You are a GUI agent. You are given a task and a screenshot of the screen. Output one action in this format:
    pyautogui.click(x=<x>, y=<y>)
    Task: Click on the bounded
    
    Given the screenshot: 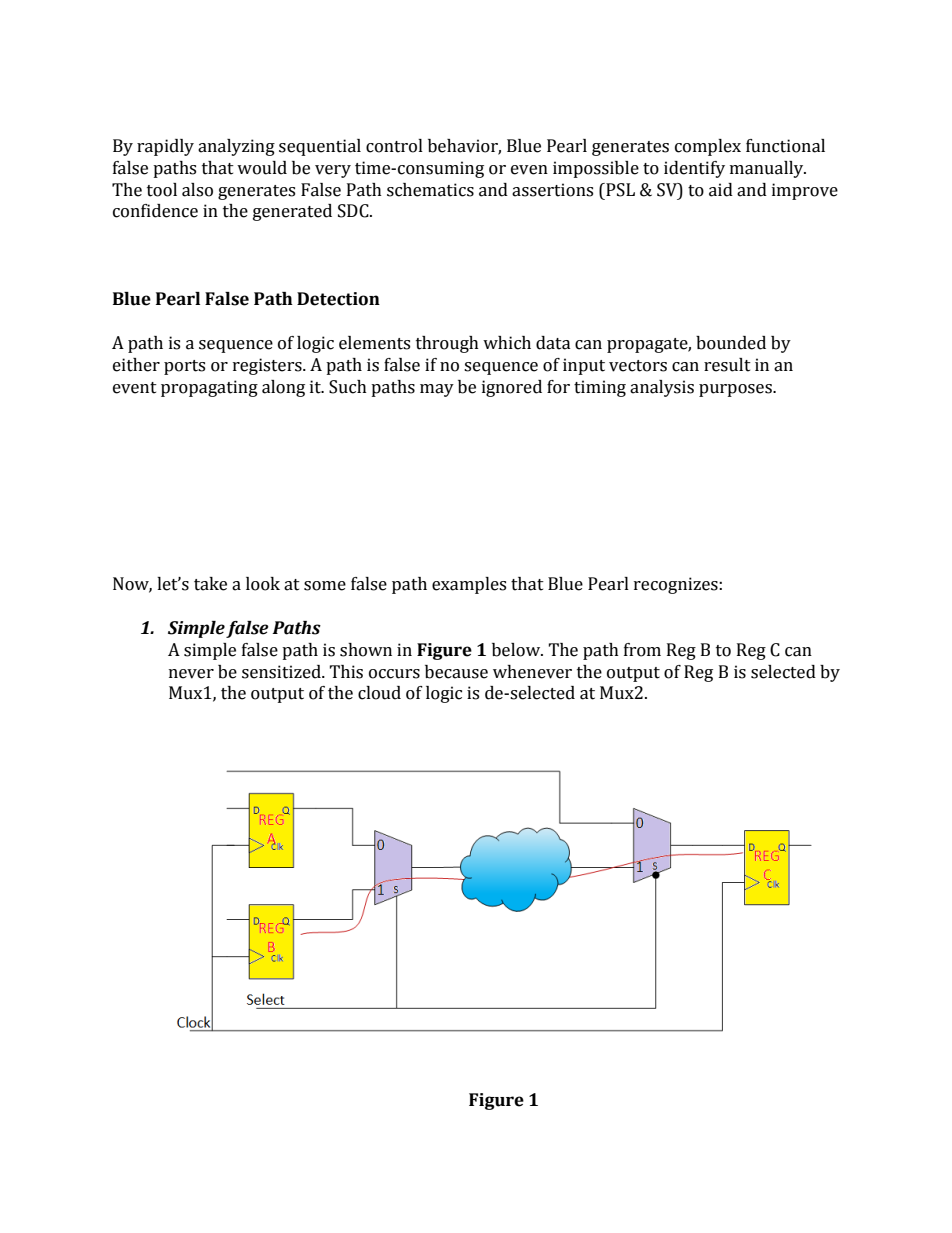 What is the action you would take?
    pyautogui.click(x=731, y=343)
